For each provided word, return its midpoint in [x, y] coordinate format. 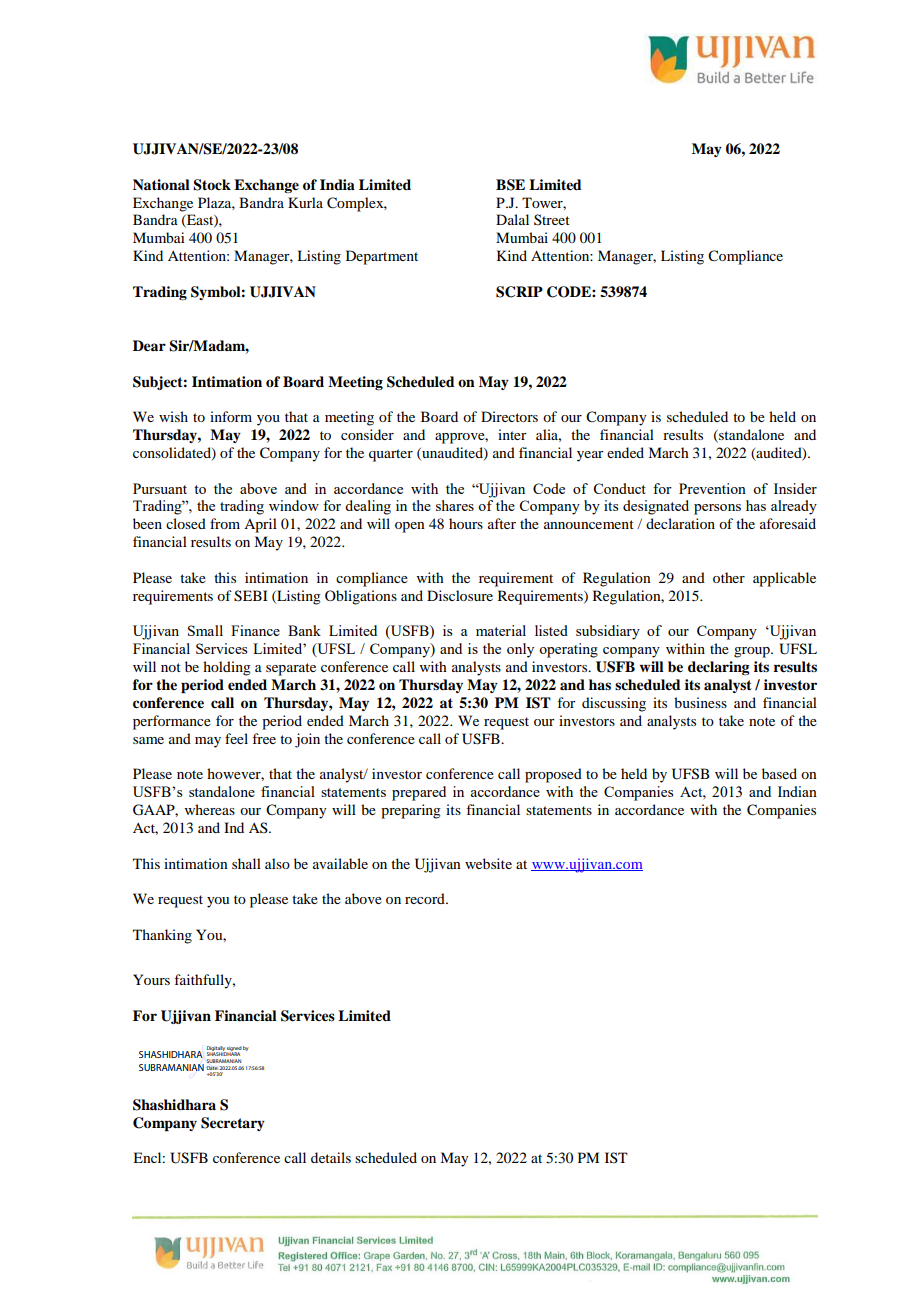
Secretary [233, 1124]
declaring [719, 668]
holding [227, 668]
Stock [212, 185]
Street [552, 219]
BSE [510, 185]
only [520, 650]
